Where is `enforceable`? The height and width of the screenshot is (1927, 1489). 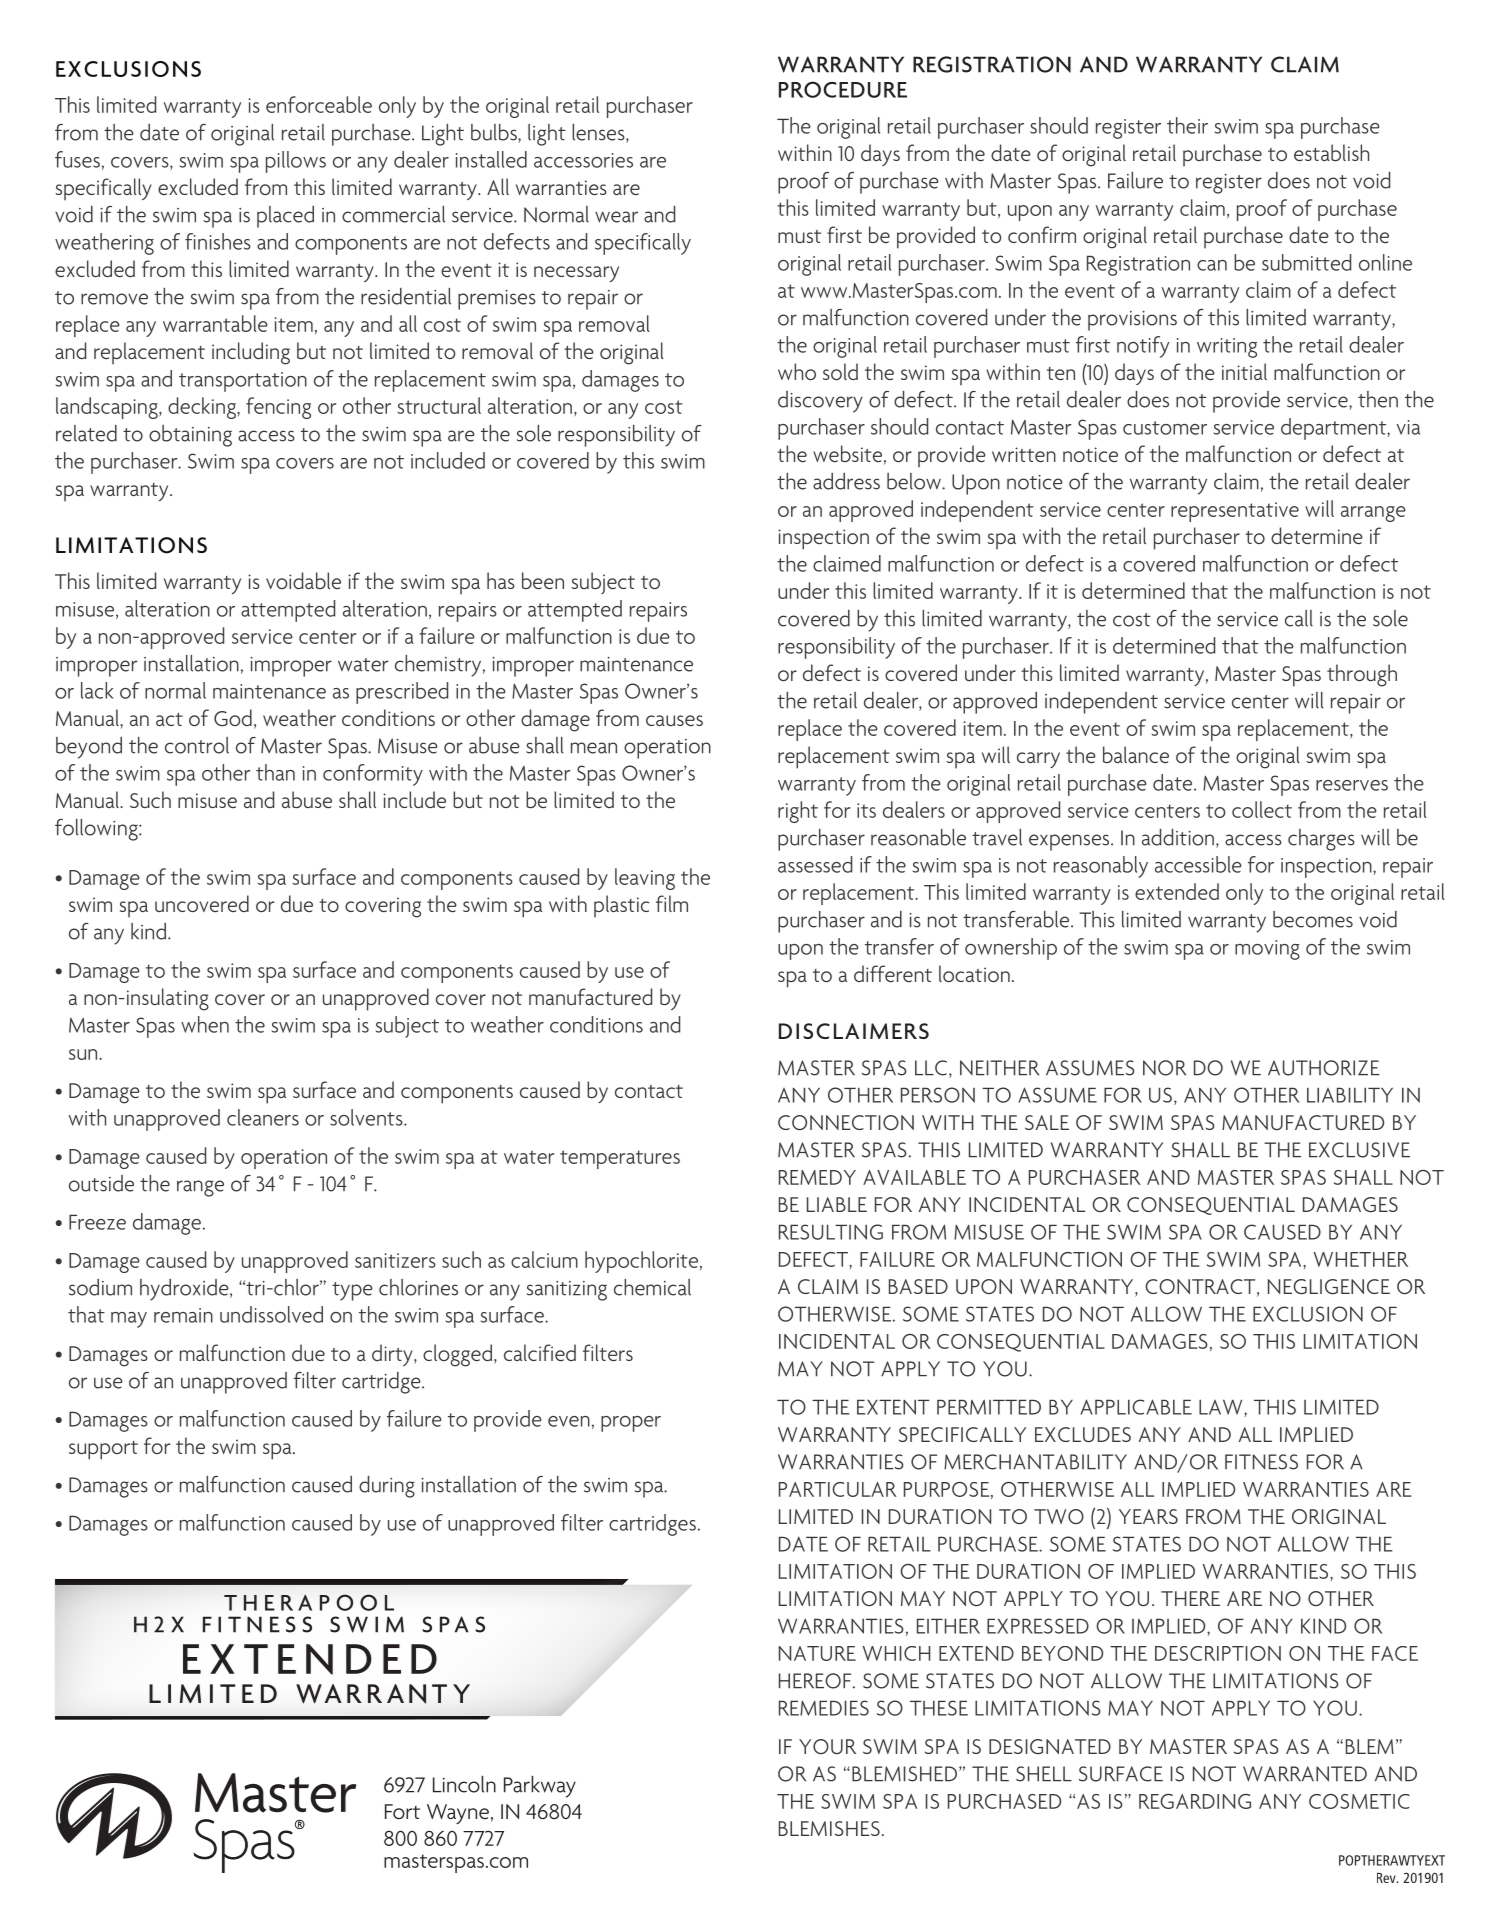
enforceable is located at coordinates (319, 104).
